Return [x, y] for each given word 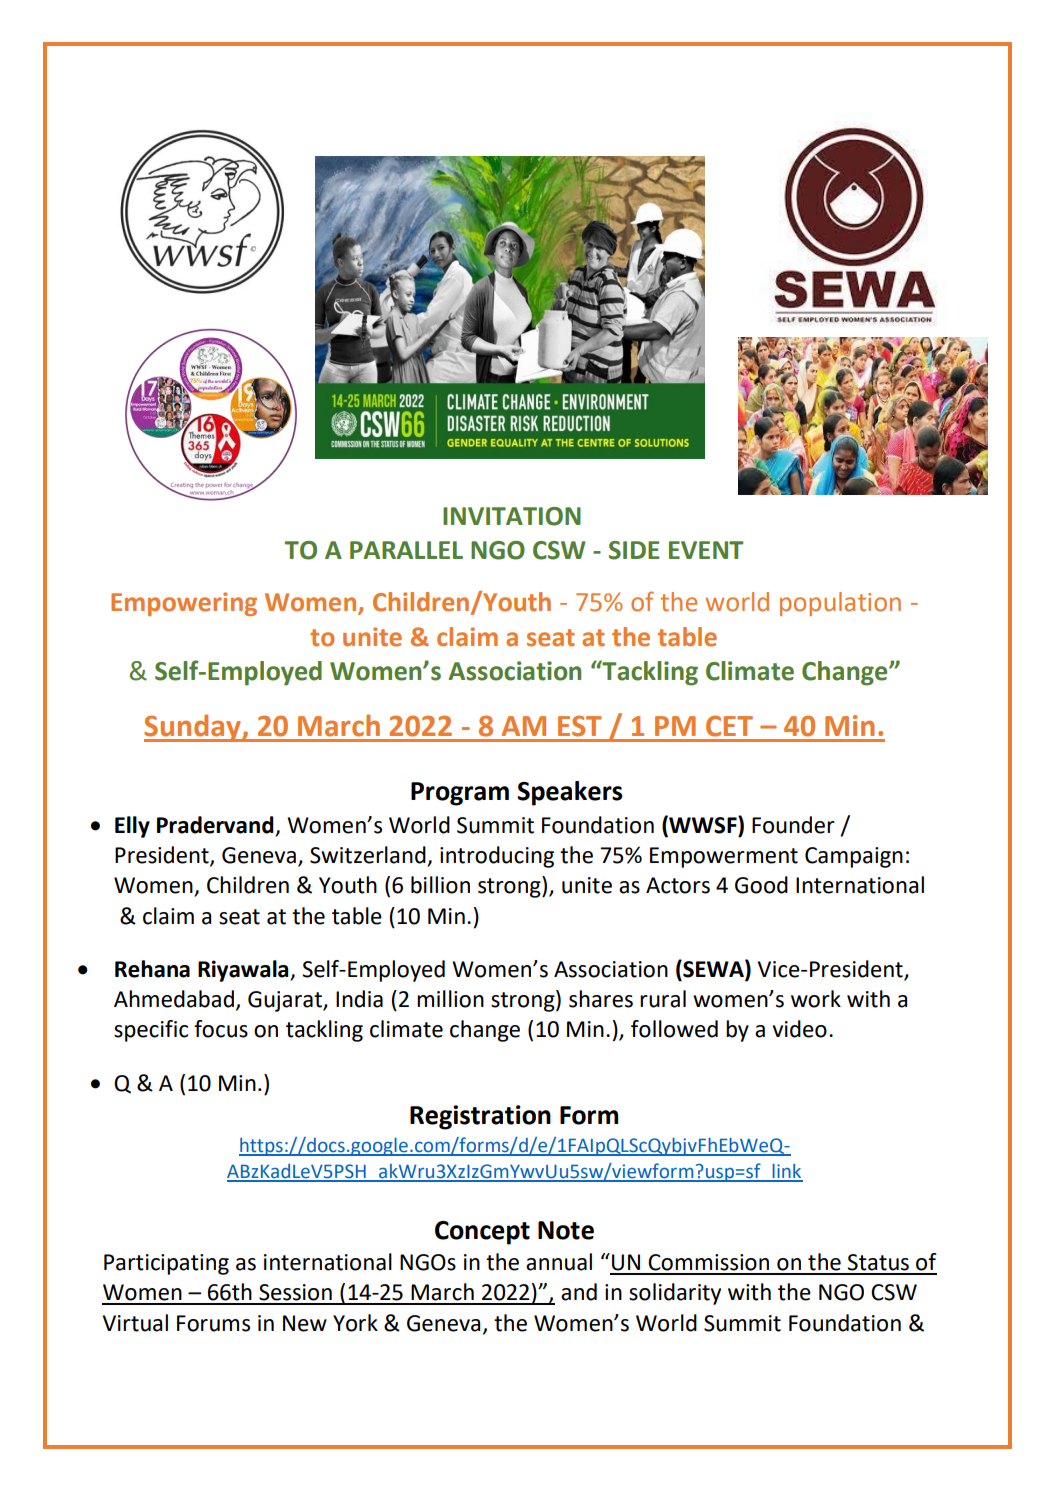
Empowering [184, 604]
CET [729, 726]
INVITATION [512, 516]
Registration [480, 1117]
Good [761, 885]
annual [559, 1262]
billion [440, 885]
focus [221, 1029]
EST [580, 726]
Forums [213, 1323]
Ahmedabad [174, 999]
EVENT [706, 550]
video [800, 1029]
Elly [132, 827]
